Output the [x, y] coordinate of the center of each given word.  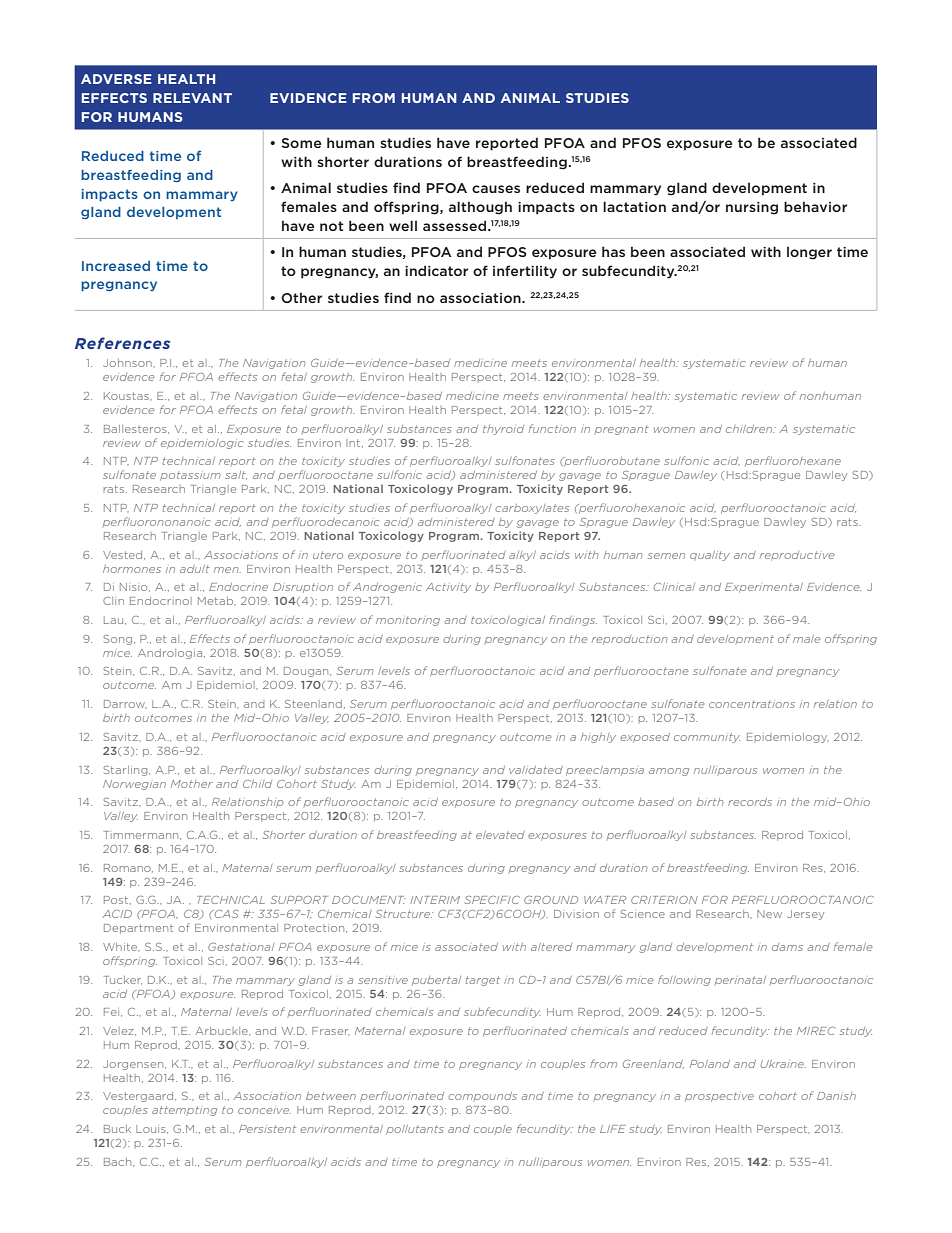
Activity [448, 588]
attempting [184, 1111]
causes [496, 189]
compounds [482, 1097]
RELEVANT [192, 98]
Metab [217, 601]
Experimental [764, 588]
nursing [752, 208]
